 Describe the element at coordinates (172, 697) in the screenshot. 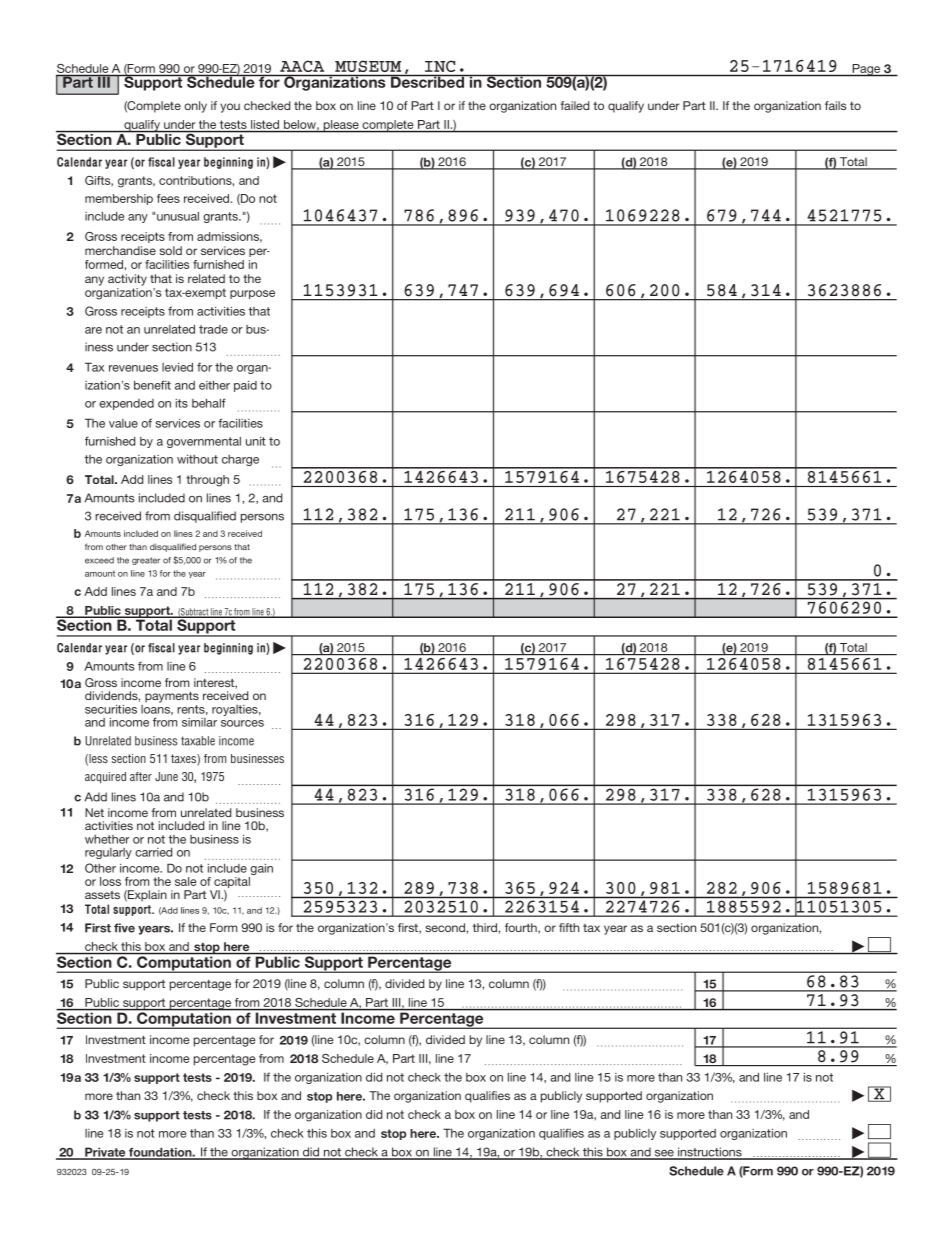

I see `payments` at that location.
